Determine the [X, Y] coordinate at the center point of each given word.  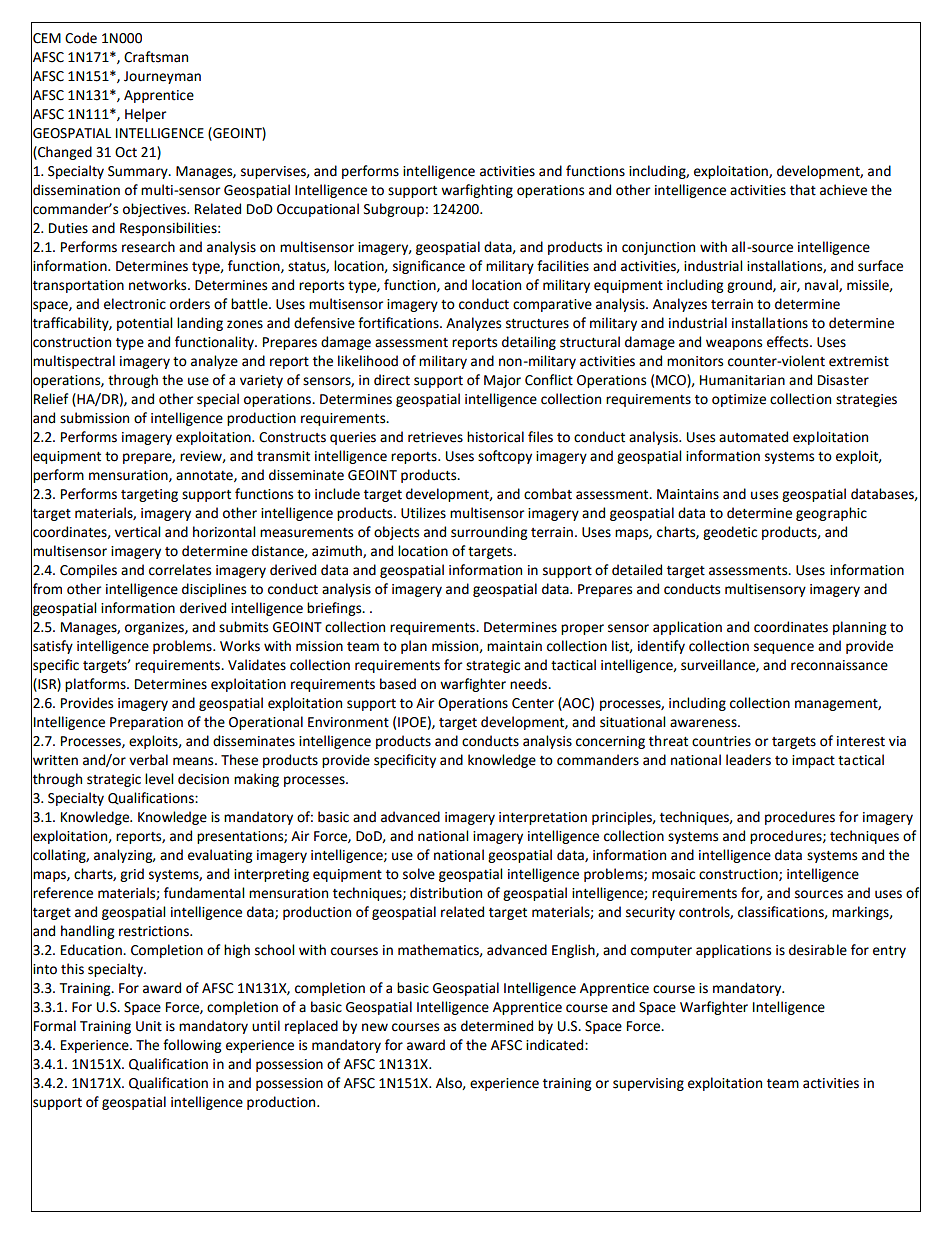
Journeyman [162, 77]
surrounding [489, 533]
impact [813, 761]
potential [144, 324]
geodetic [730, 533]
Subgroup [394, 210]
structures [537, 324]
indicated [556, 1045]
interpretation [543, 818]
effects [789, 342]
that [803, 190]
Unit [149, 1026]
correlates [180, 570]
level [159, 779]
